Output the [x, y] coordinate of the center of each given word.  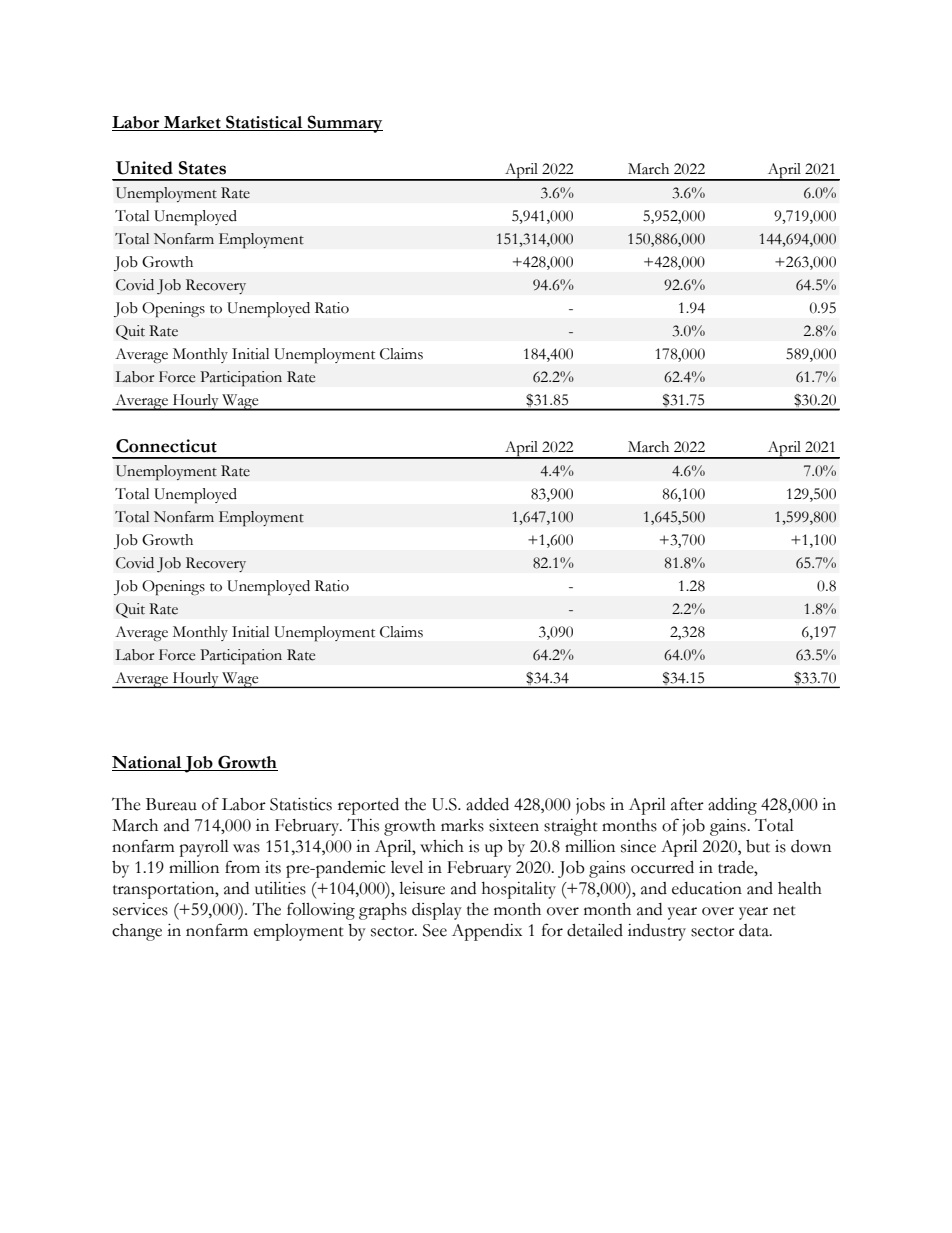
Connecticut [166, 446]
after [687, 804]
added [487, 804]
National [148, 763]
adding [732, 806]
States [202, 168]
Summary [344, 124]
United [144, 168]
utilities [280, 888]
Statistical [264, 123]
